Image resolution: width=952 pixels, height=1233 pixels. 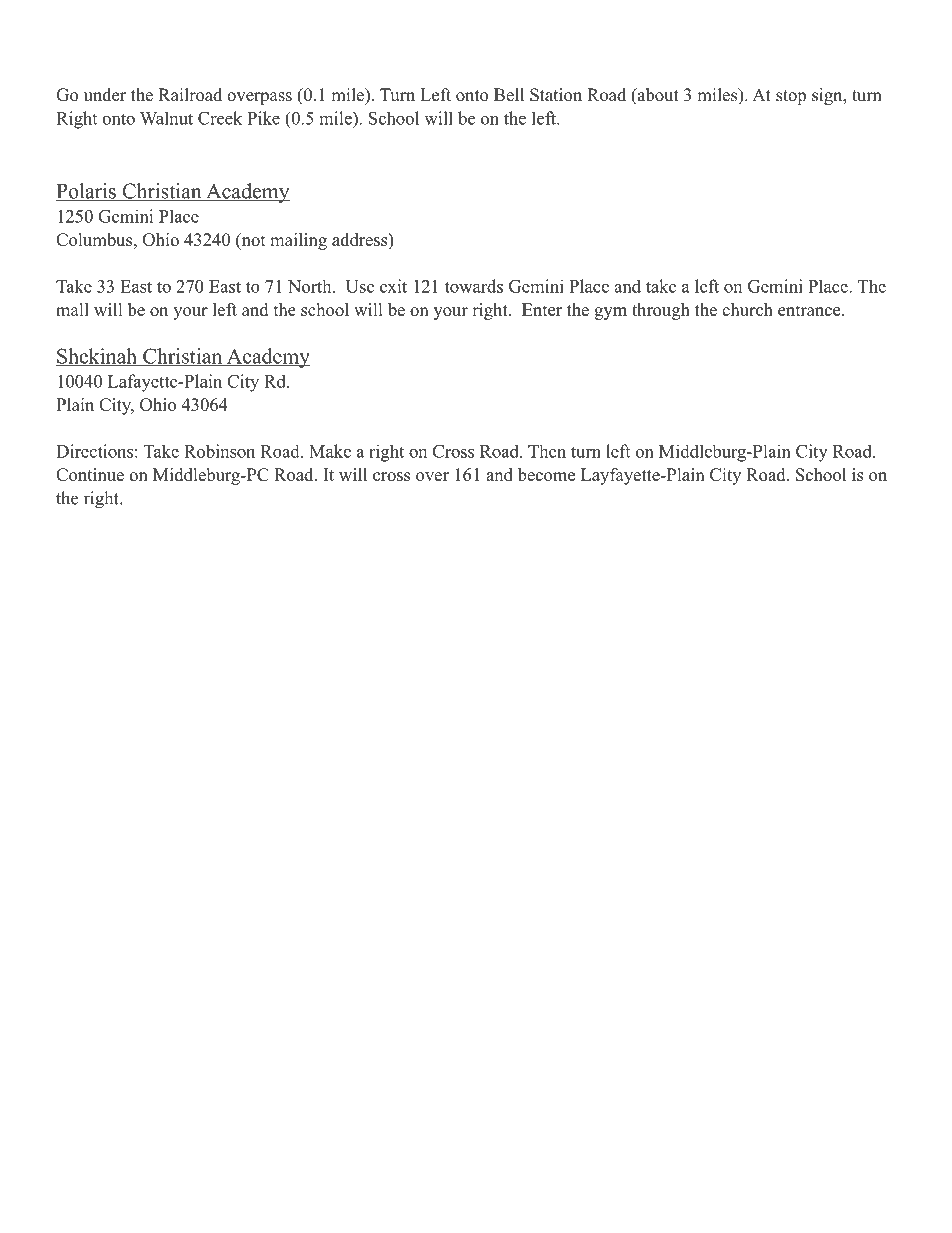 I want to click on Robinson, so click(x=219, y=451).
